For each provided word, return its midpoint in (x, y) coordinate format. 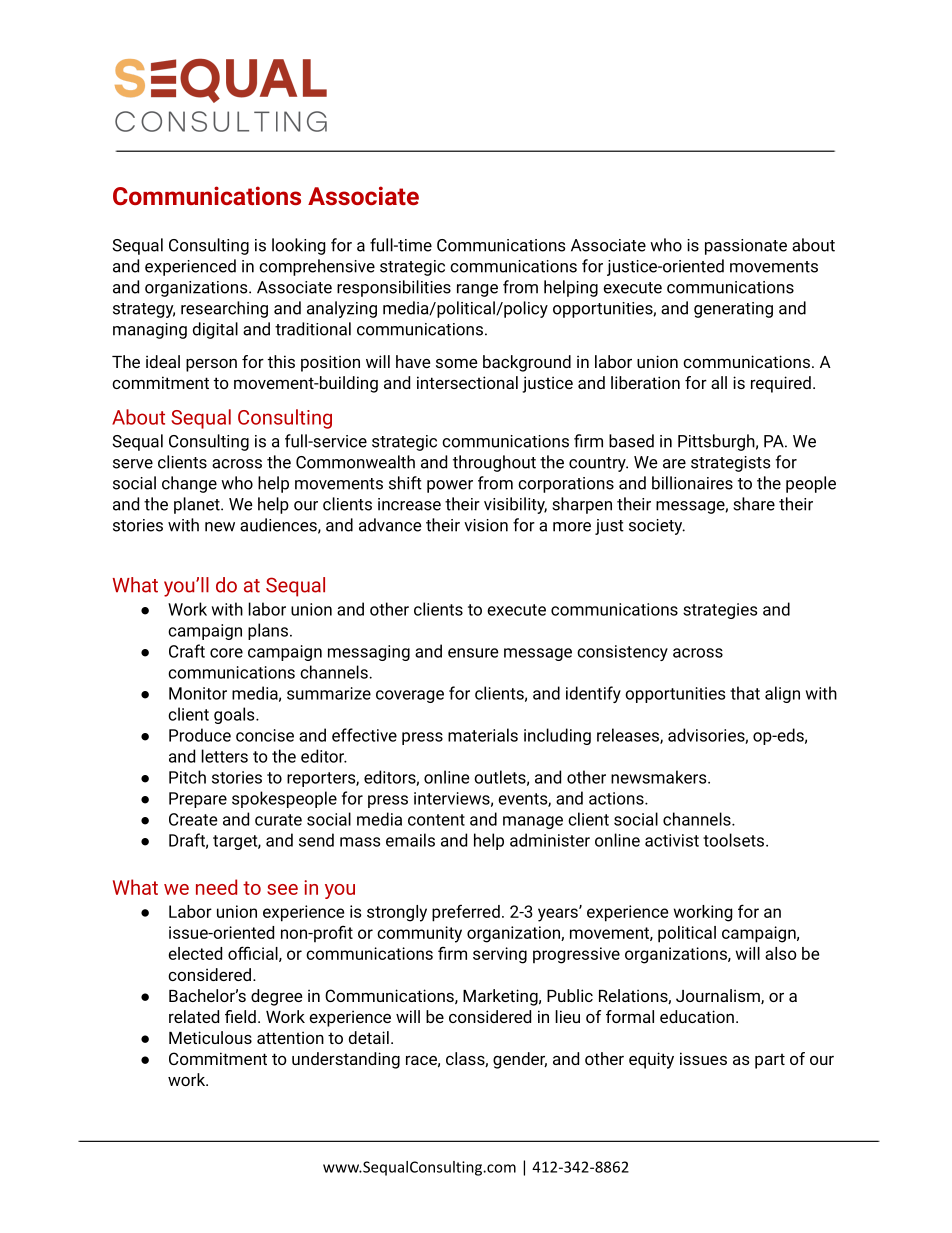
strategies (720, 611)
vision (486, 525)
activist (672, 840)
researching (224, 309)
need (216, 887)
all (719, 382)
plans (268, 631)
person (211, 365)
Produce (200, 735)
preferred (466, 913)
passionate (746, 247)
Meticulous (210, 1037)
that (745, 693)
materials (483, 735)
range (477, 290)
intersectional (467, 382)
